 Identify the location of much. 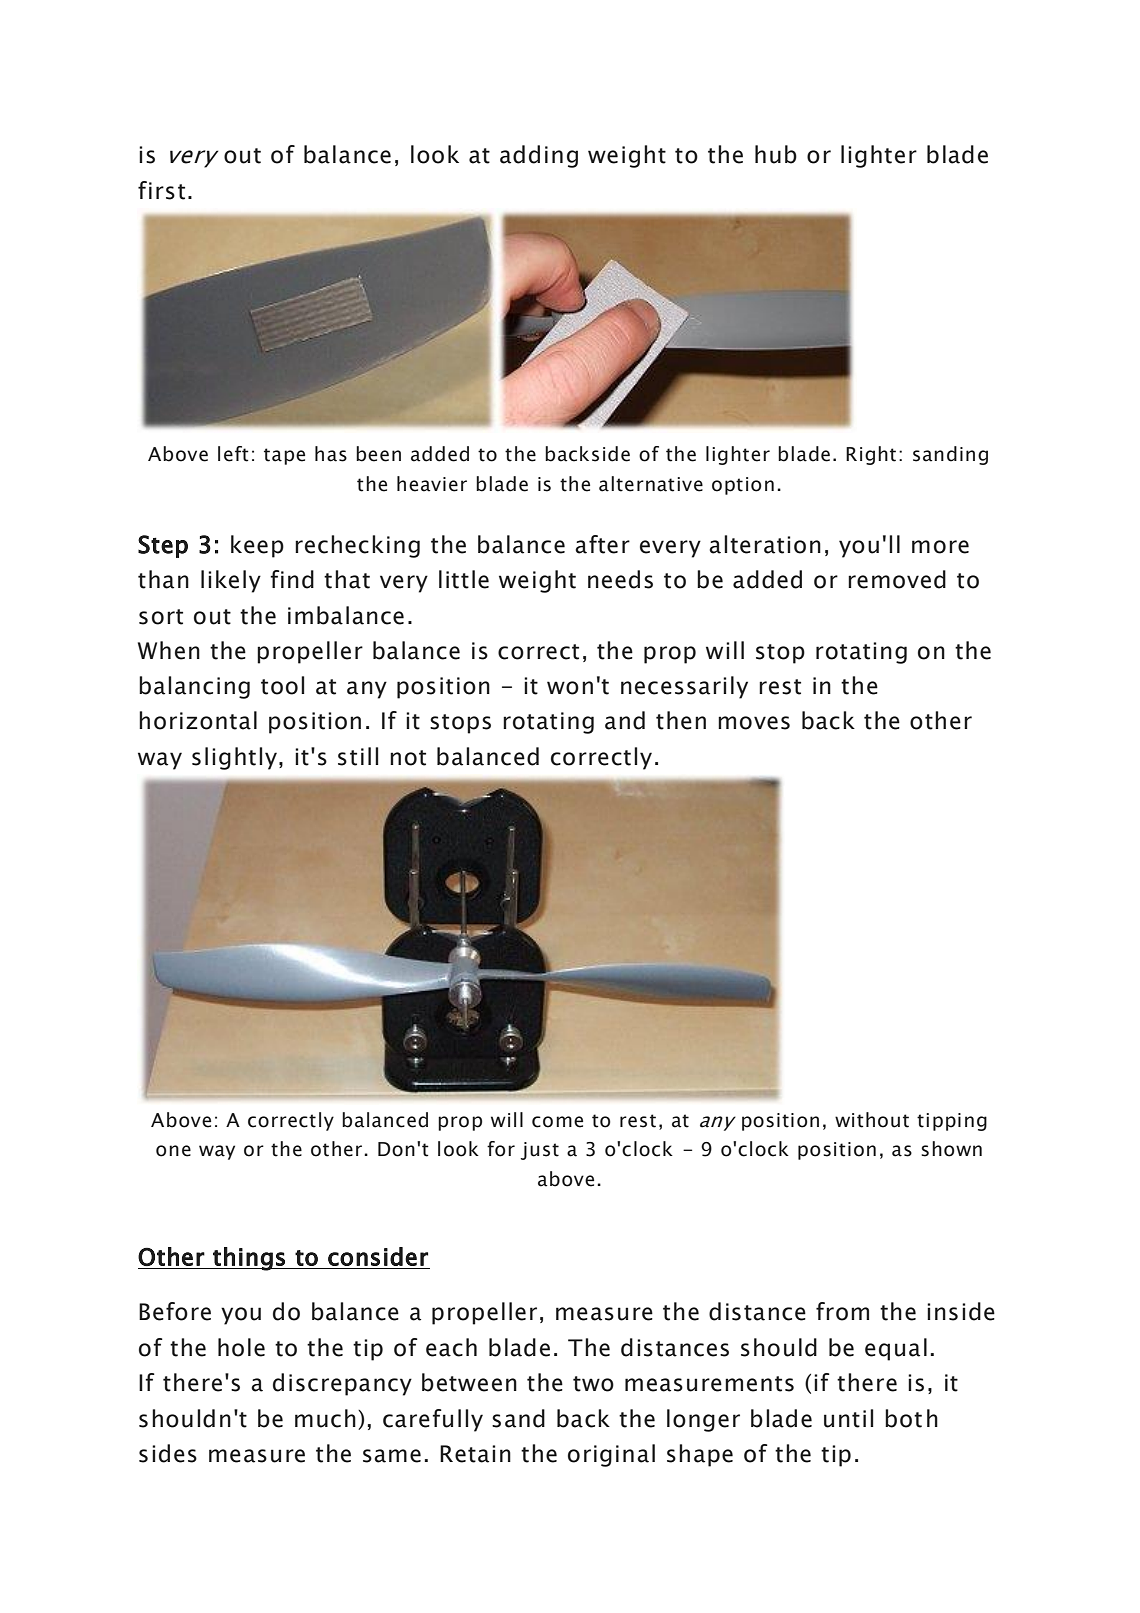
(325, 1418).
